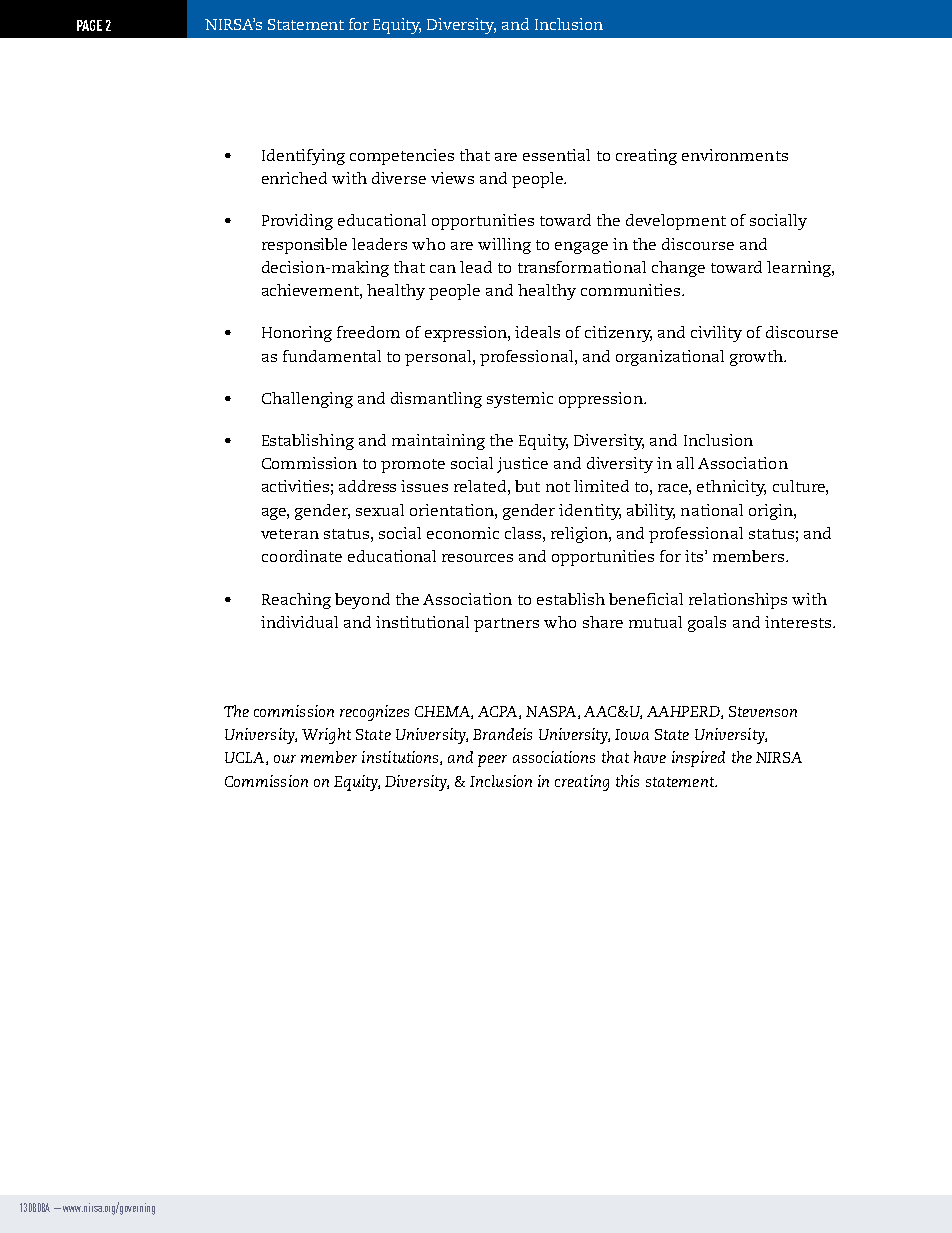 The height and width of the screenshot is (1233, 952). What do you see at coordinates (477, 558) in the screenshot?
I see `resources` at bounding box center [477, 558].
